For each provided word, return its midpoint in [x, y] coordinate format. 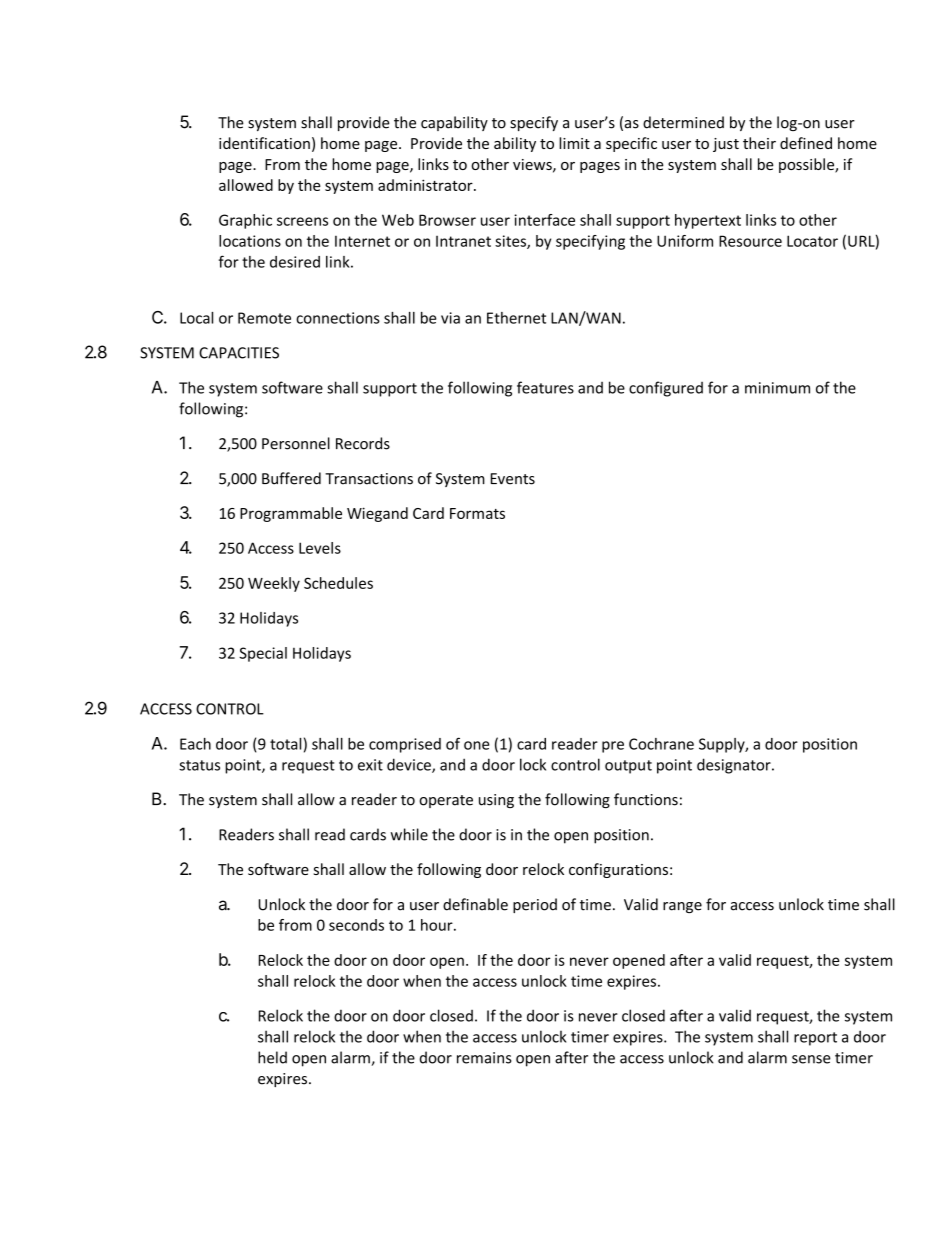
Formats [477, 513]
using [496, 801]
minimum [777, 388]
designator [735, 766]
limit [574, 143]
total [285, 744]
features [545, 387]
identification [264, 143]
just [726, 145]
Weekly [274, 584]
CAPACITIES [239, 353]
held [272, 1057]
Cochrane [661, 744]
